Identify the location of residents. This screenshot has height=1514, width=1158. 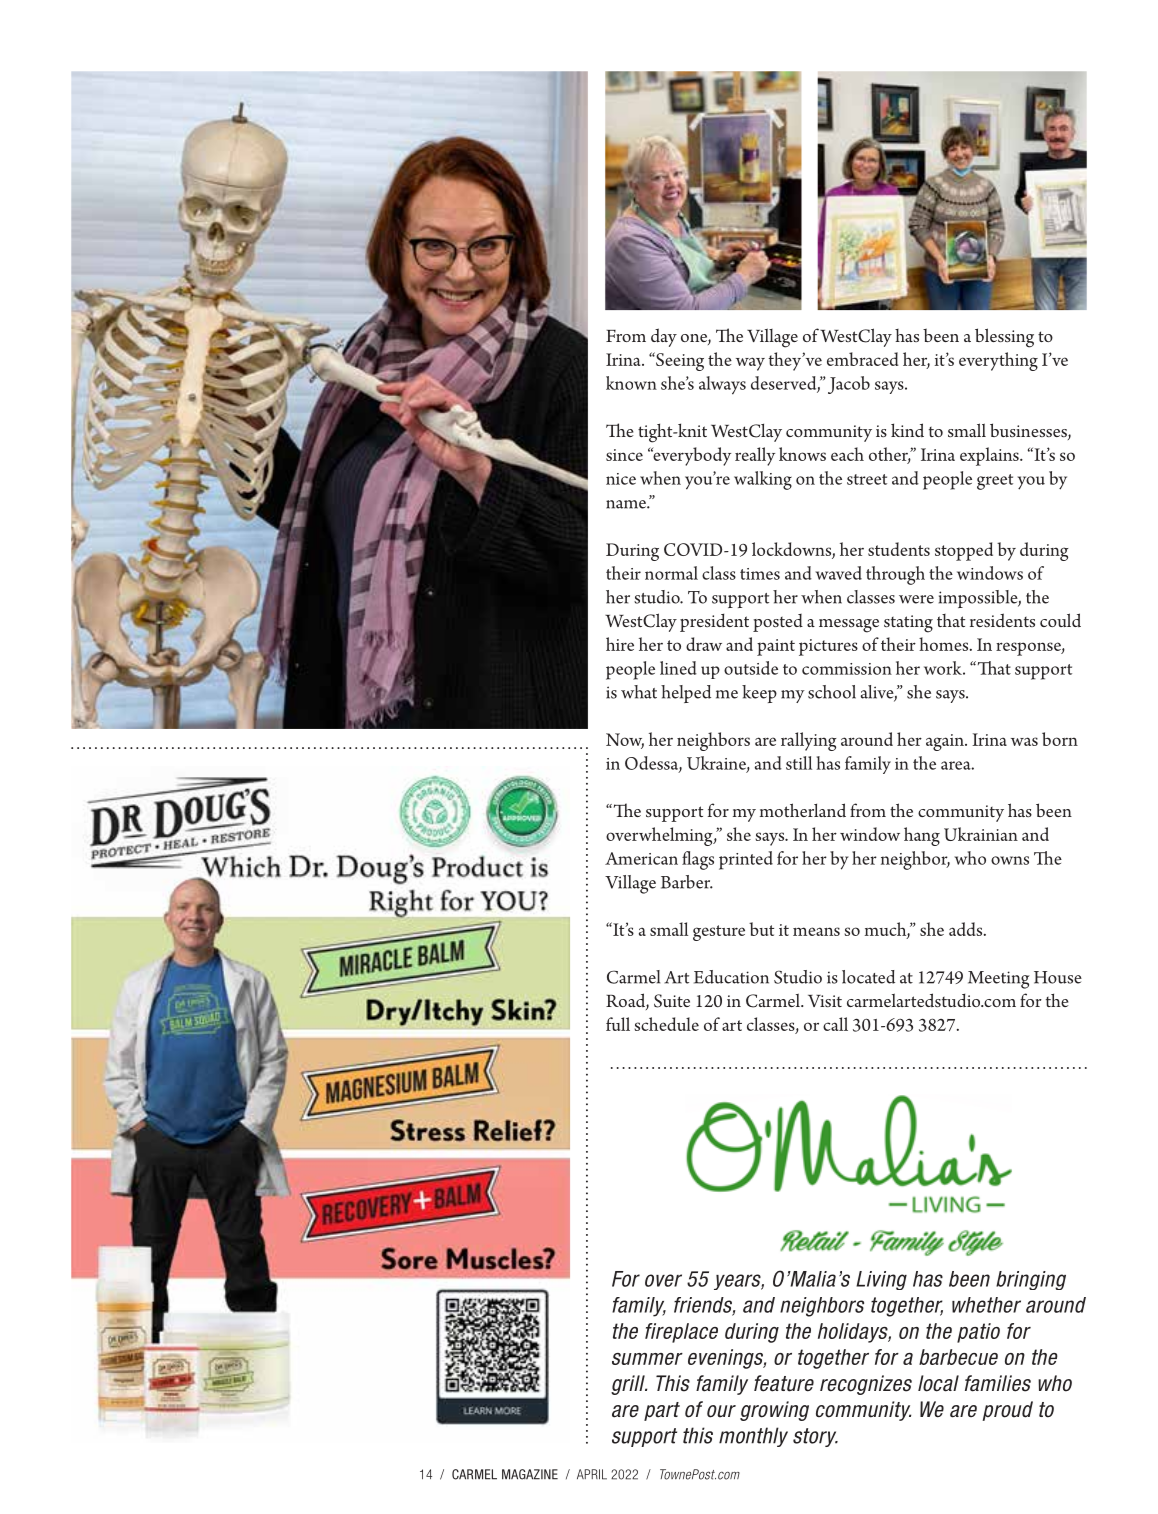
(1002, 620).
